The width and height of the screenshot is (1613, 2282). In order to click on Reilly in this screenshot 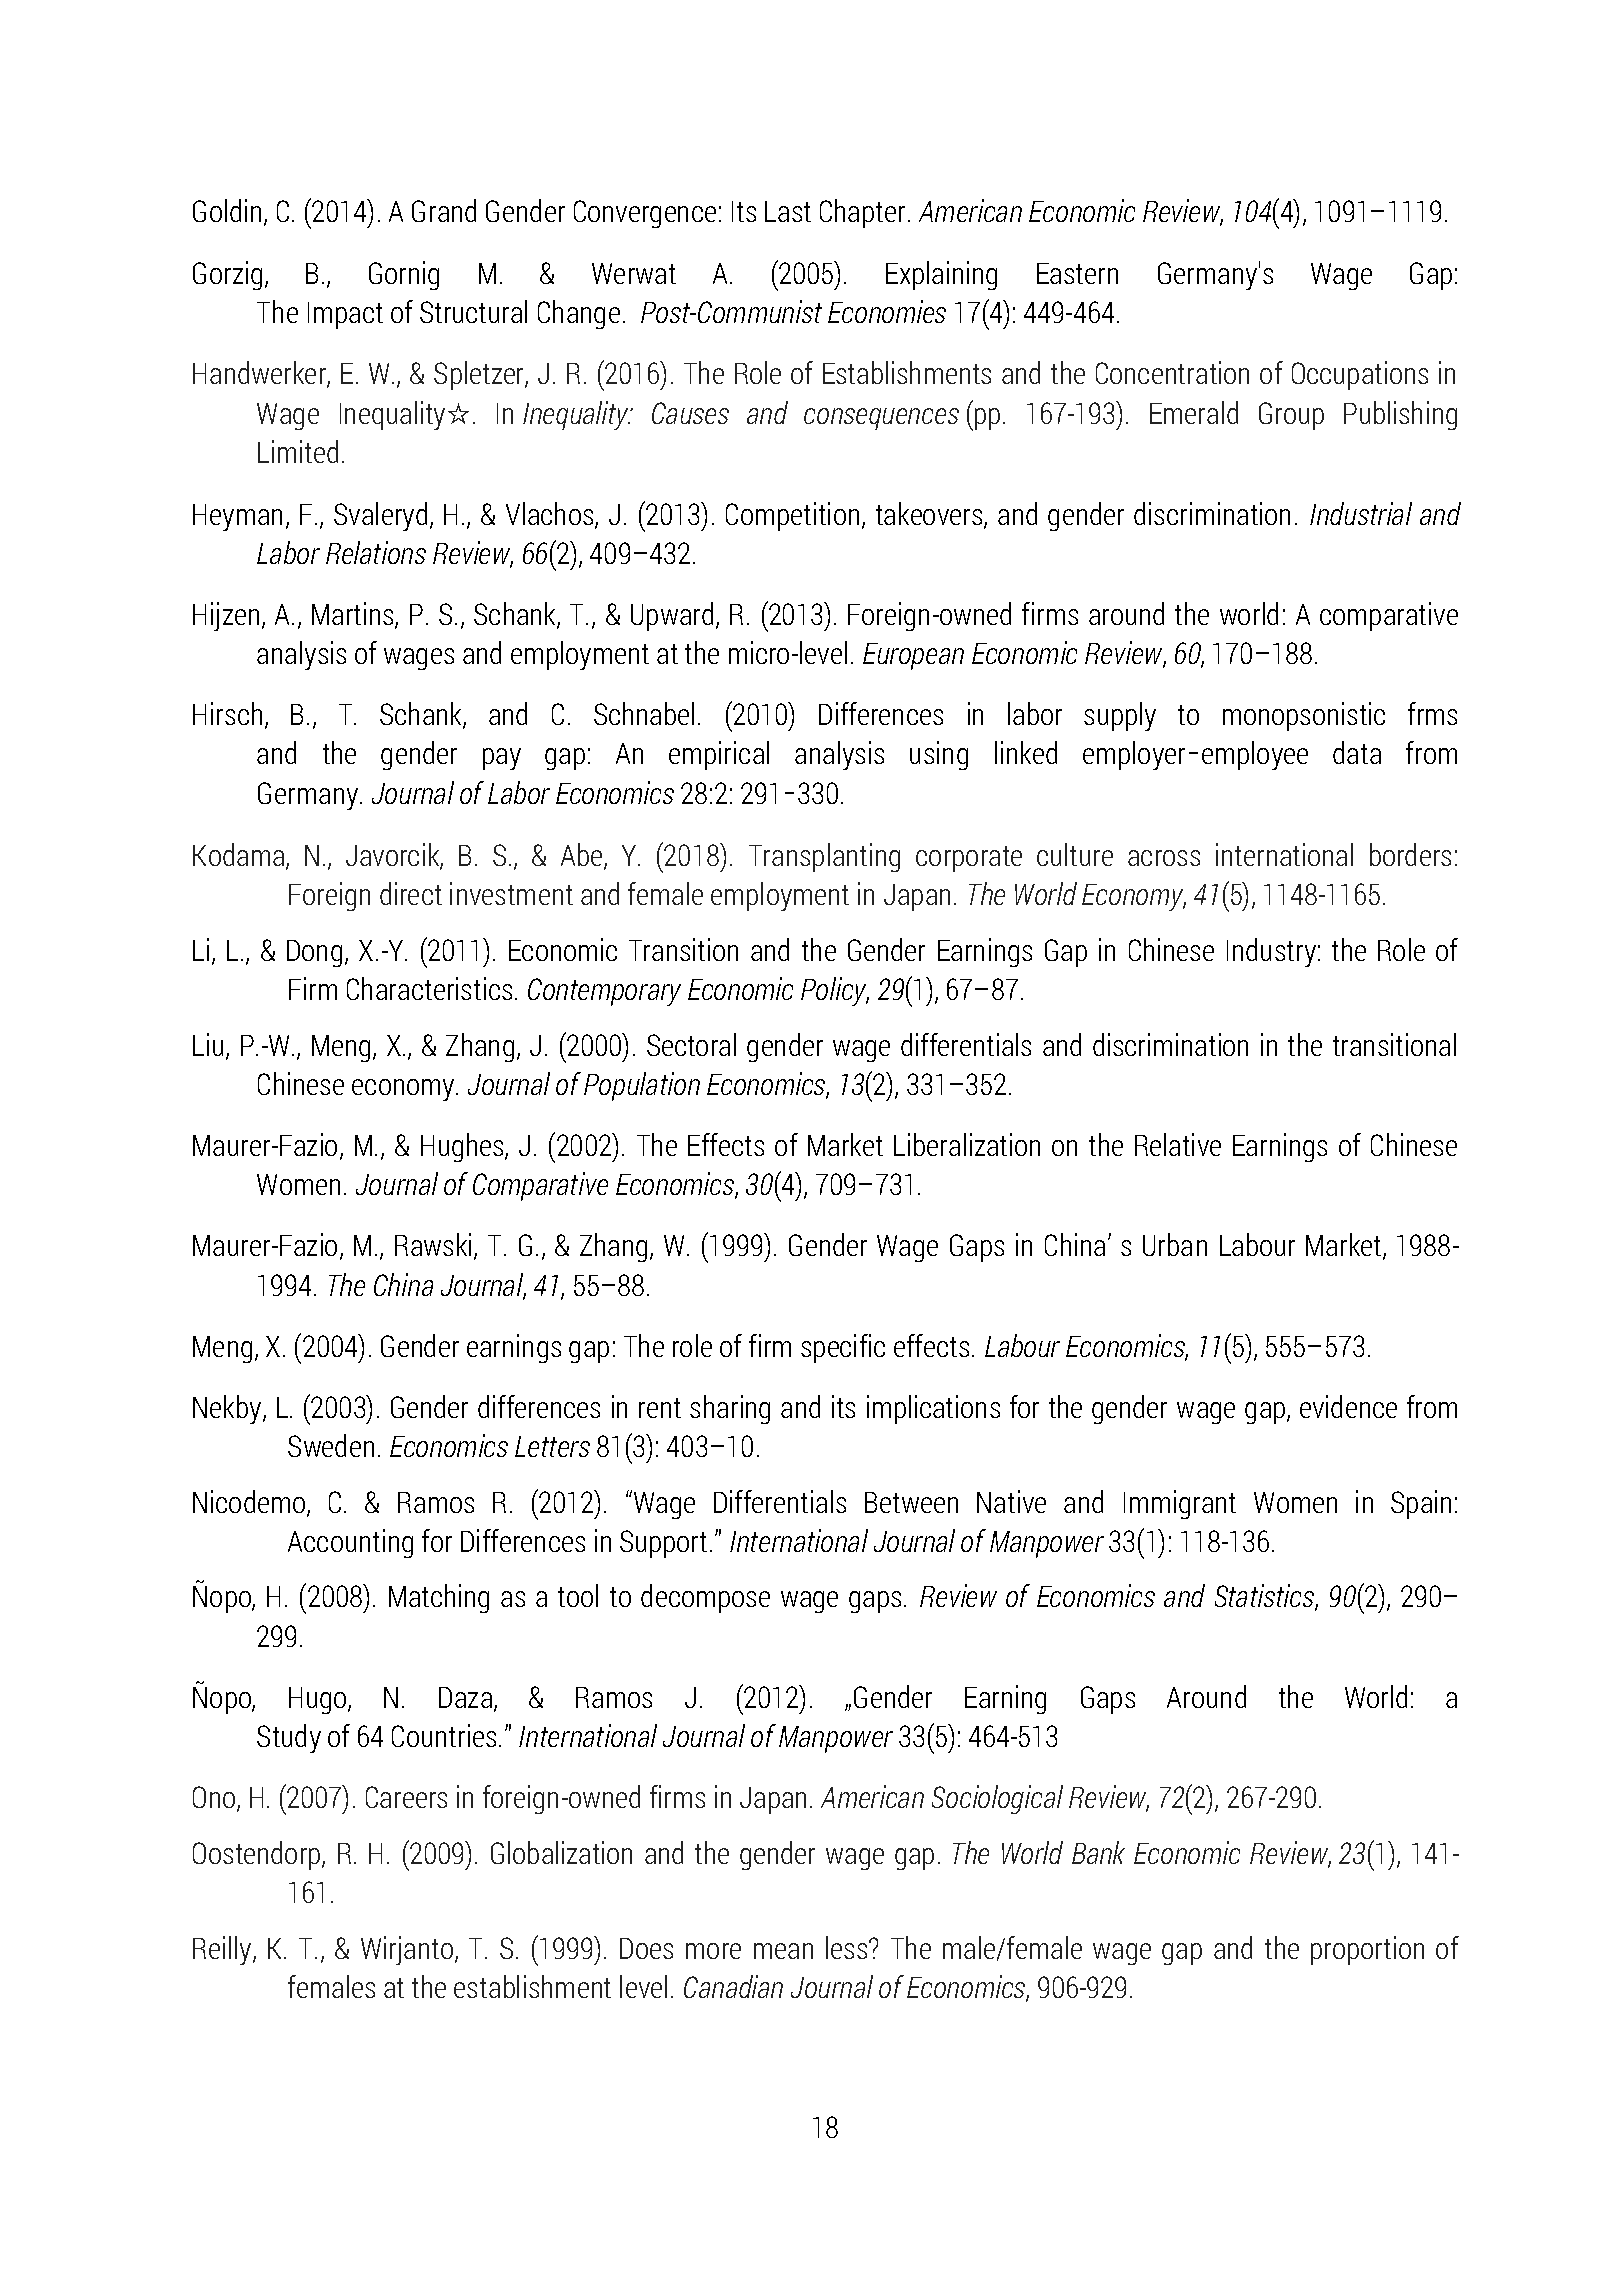, I will do `click(223, 1950)`.
